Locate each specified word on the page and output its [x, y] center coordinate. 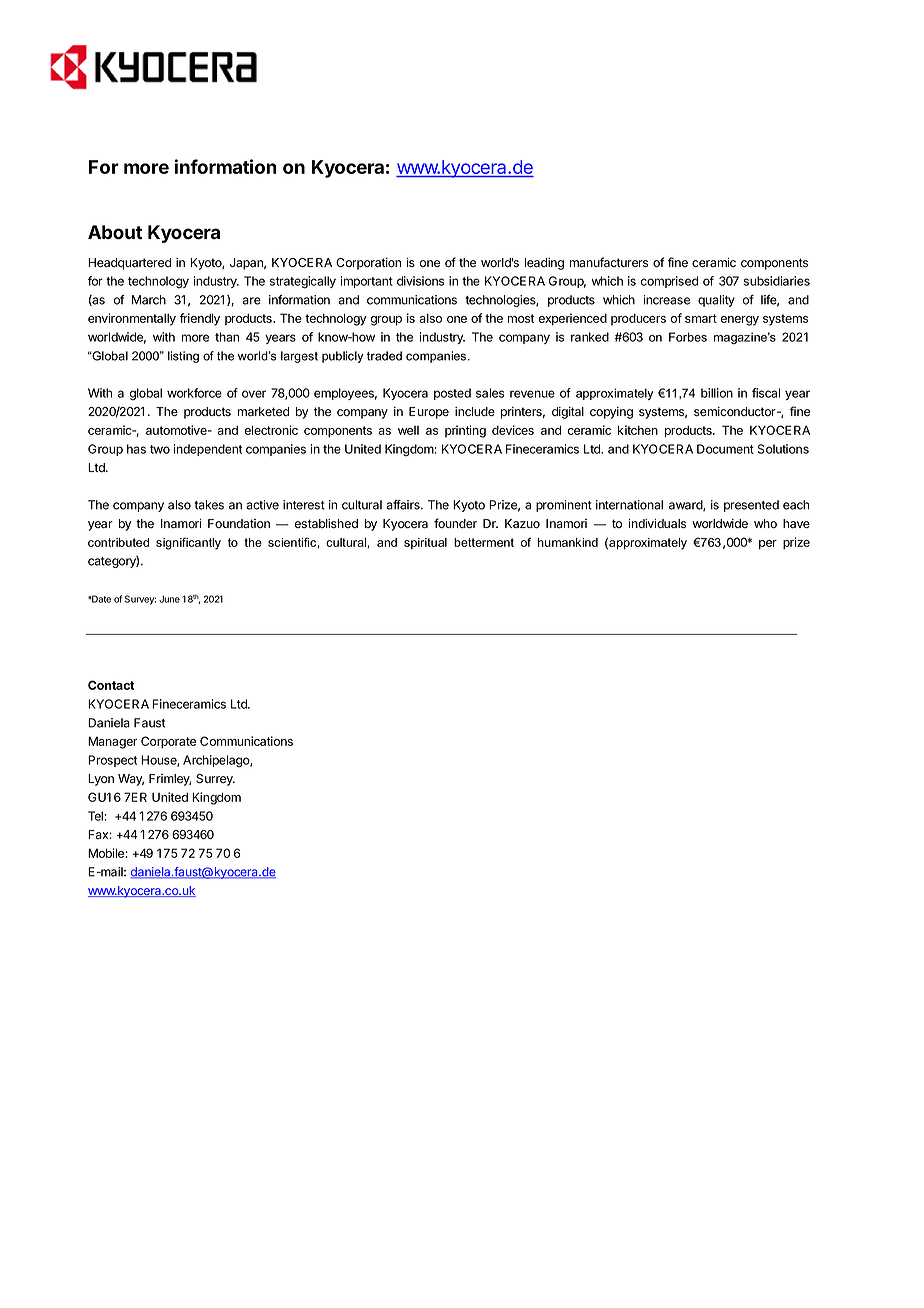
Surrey [215, 780]
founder [455, 523]
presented [751, 506]
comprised [669, 282]
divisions [420, 281]
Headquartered [129, 264]
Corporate [168, 742]
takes [209, 505]
